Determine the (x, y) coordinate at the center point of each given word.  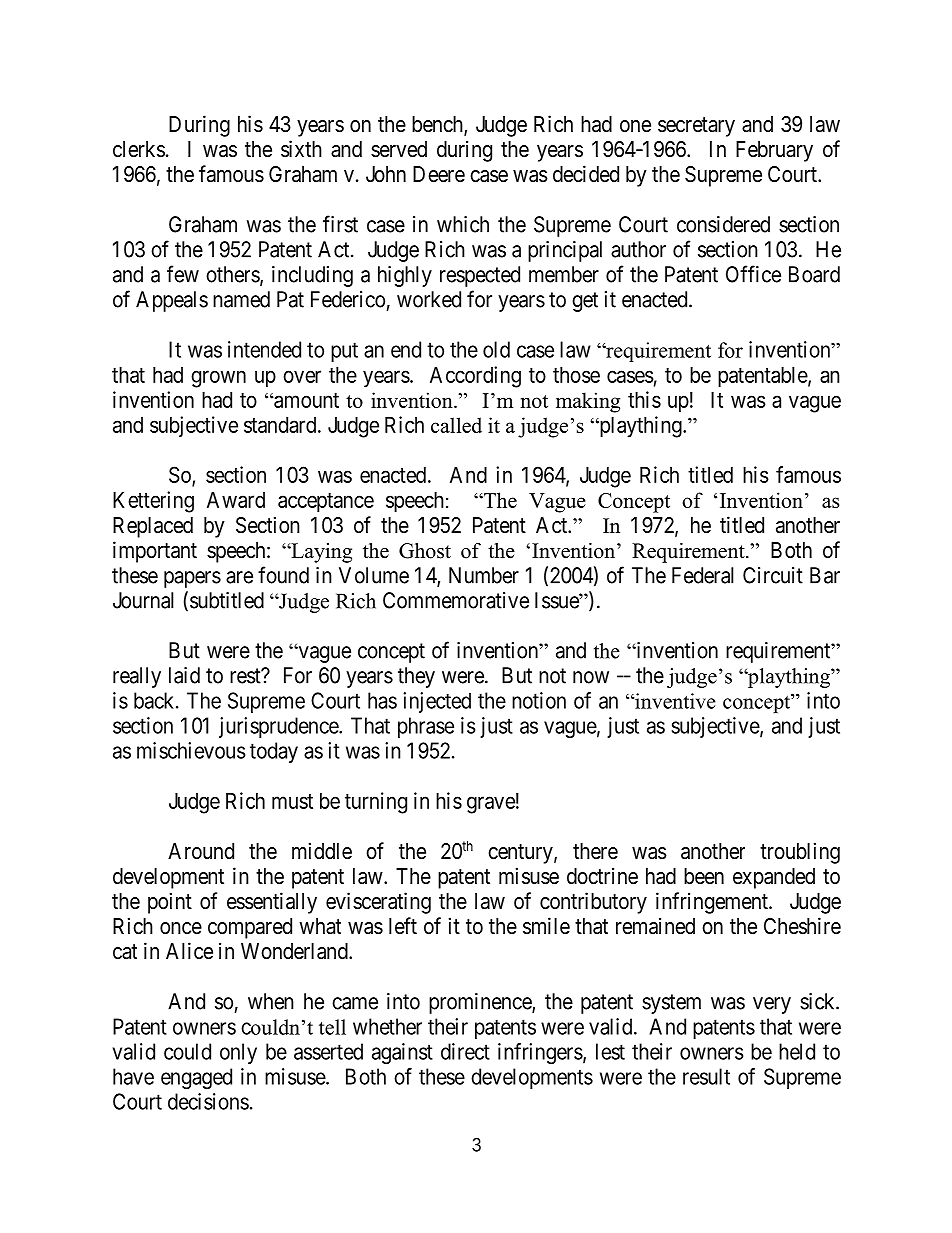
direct (465, 1051)
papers (192, 579)
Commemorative (456, 600)
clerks (139, 149)
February (774, 151)
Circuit (773, 575)
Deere (439, 174)
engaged (196, 1078)
